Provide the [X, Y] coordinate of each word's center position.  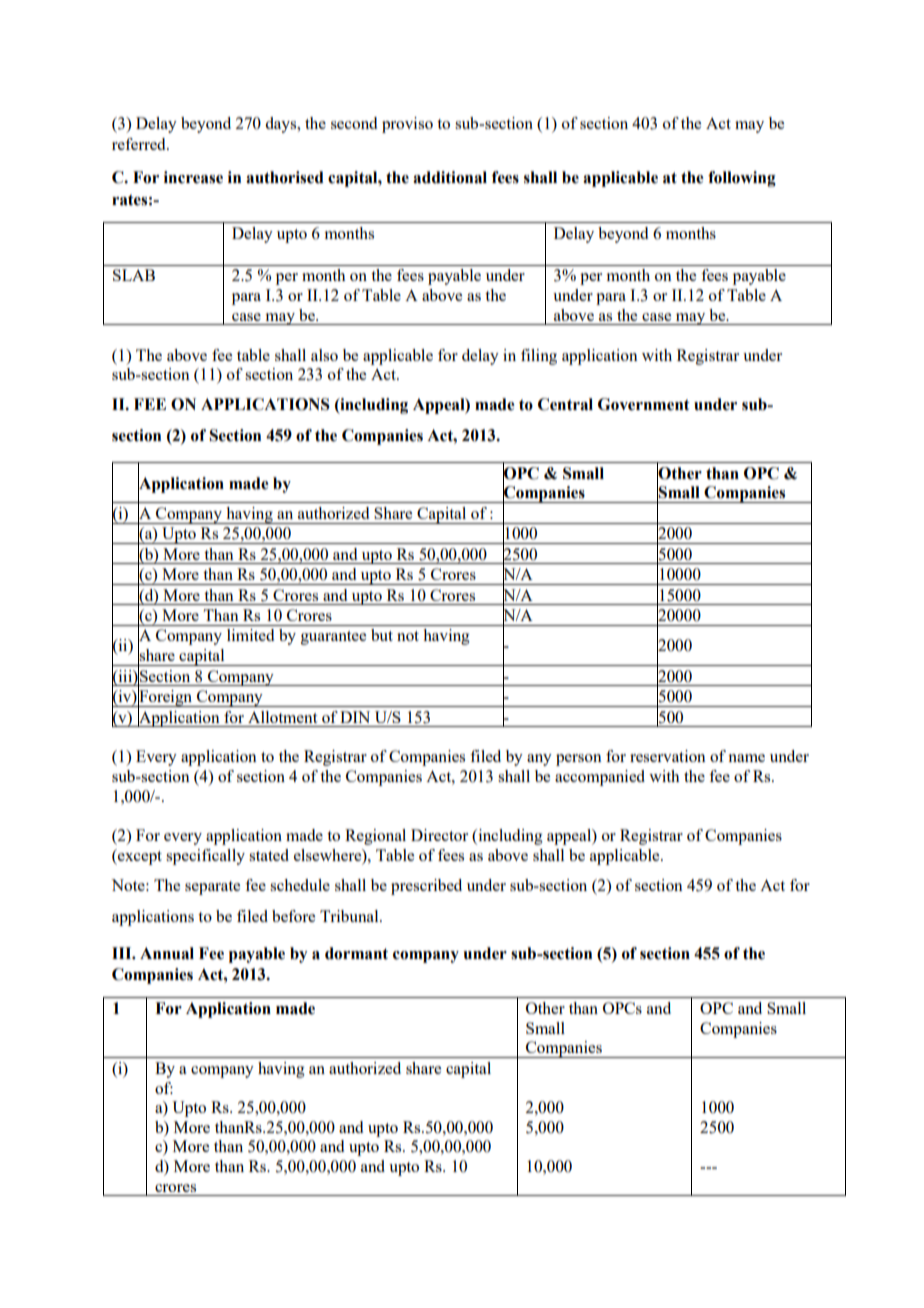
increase [193, 177]
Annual [167, 953]
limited [250, 635]
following [742, 179]
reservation [668, 756]
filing [539, 357]
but [382, 635]
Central [565, 404]
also [324, 355]
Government [644, 404]
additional [450, 177]
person [579, 760]
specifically [205, 857]
